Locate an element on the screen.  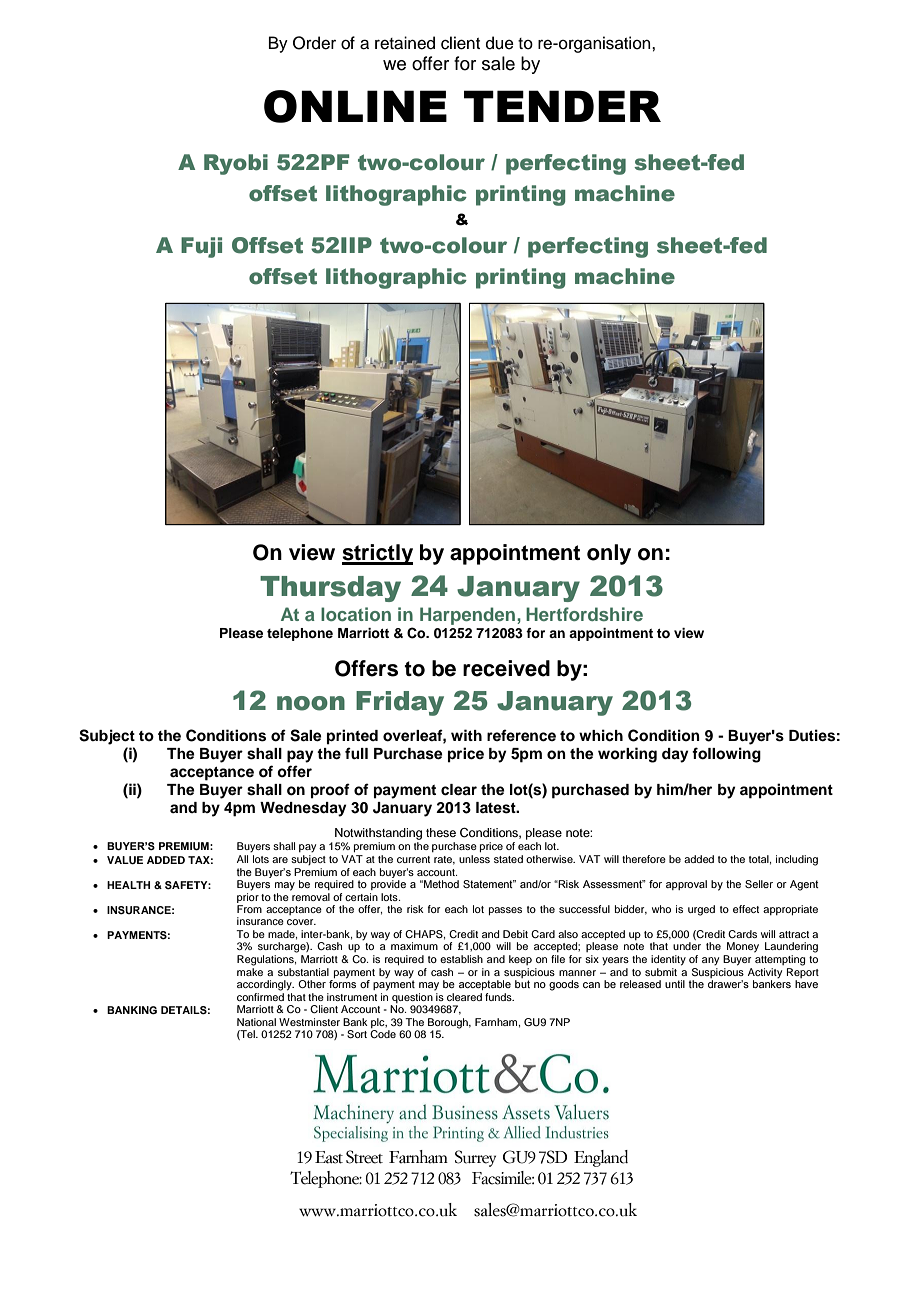
due is located at coordinates (500, 43).
